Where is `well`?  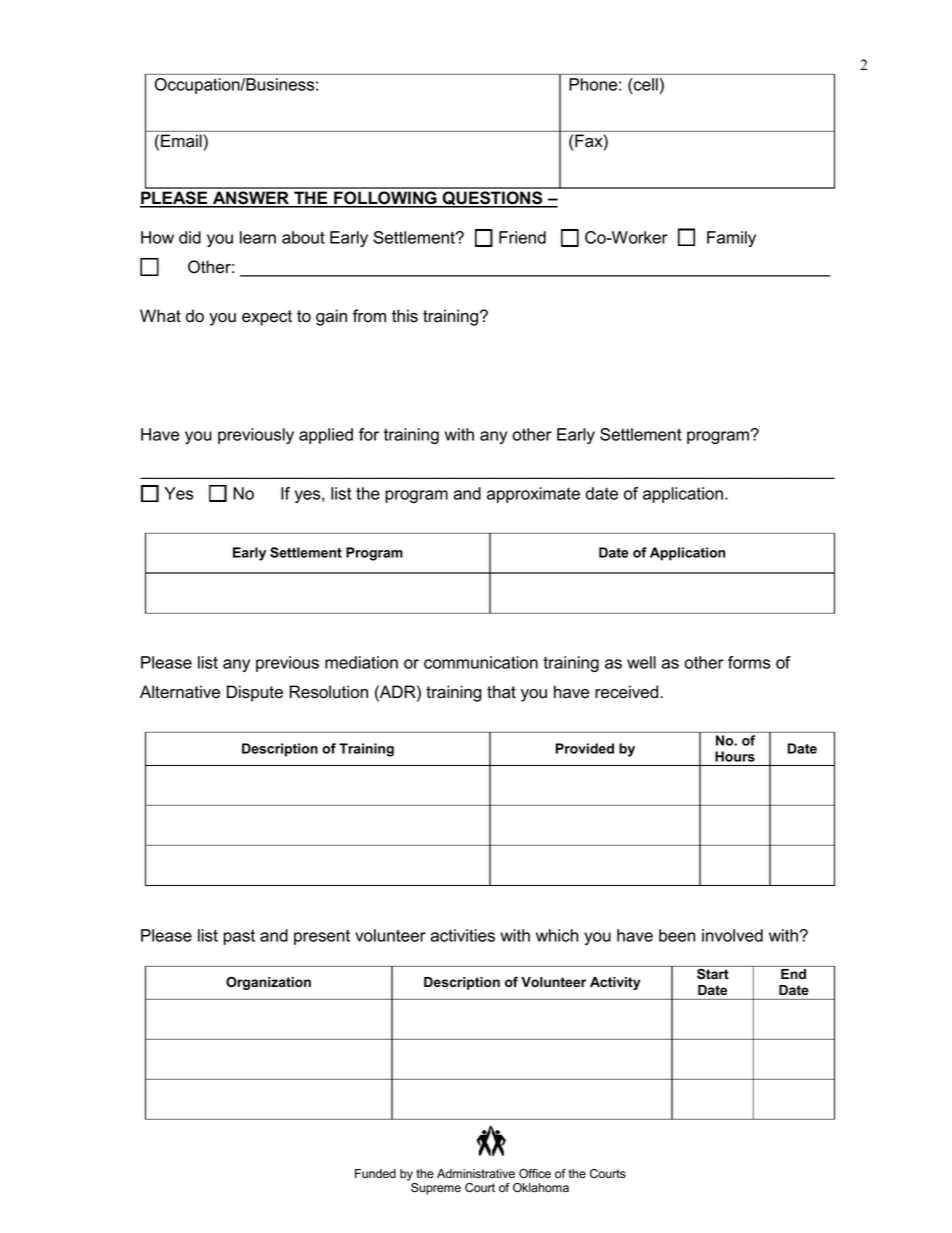
well is located at coordinates (641, 662).
